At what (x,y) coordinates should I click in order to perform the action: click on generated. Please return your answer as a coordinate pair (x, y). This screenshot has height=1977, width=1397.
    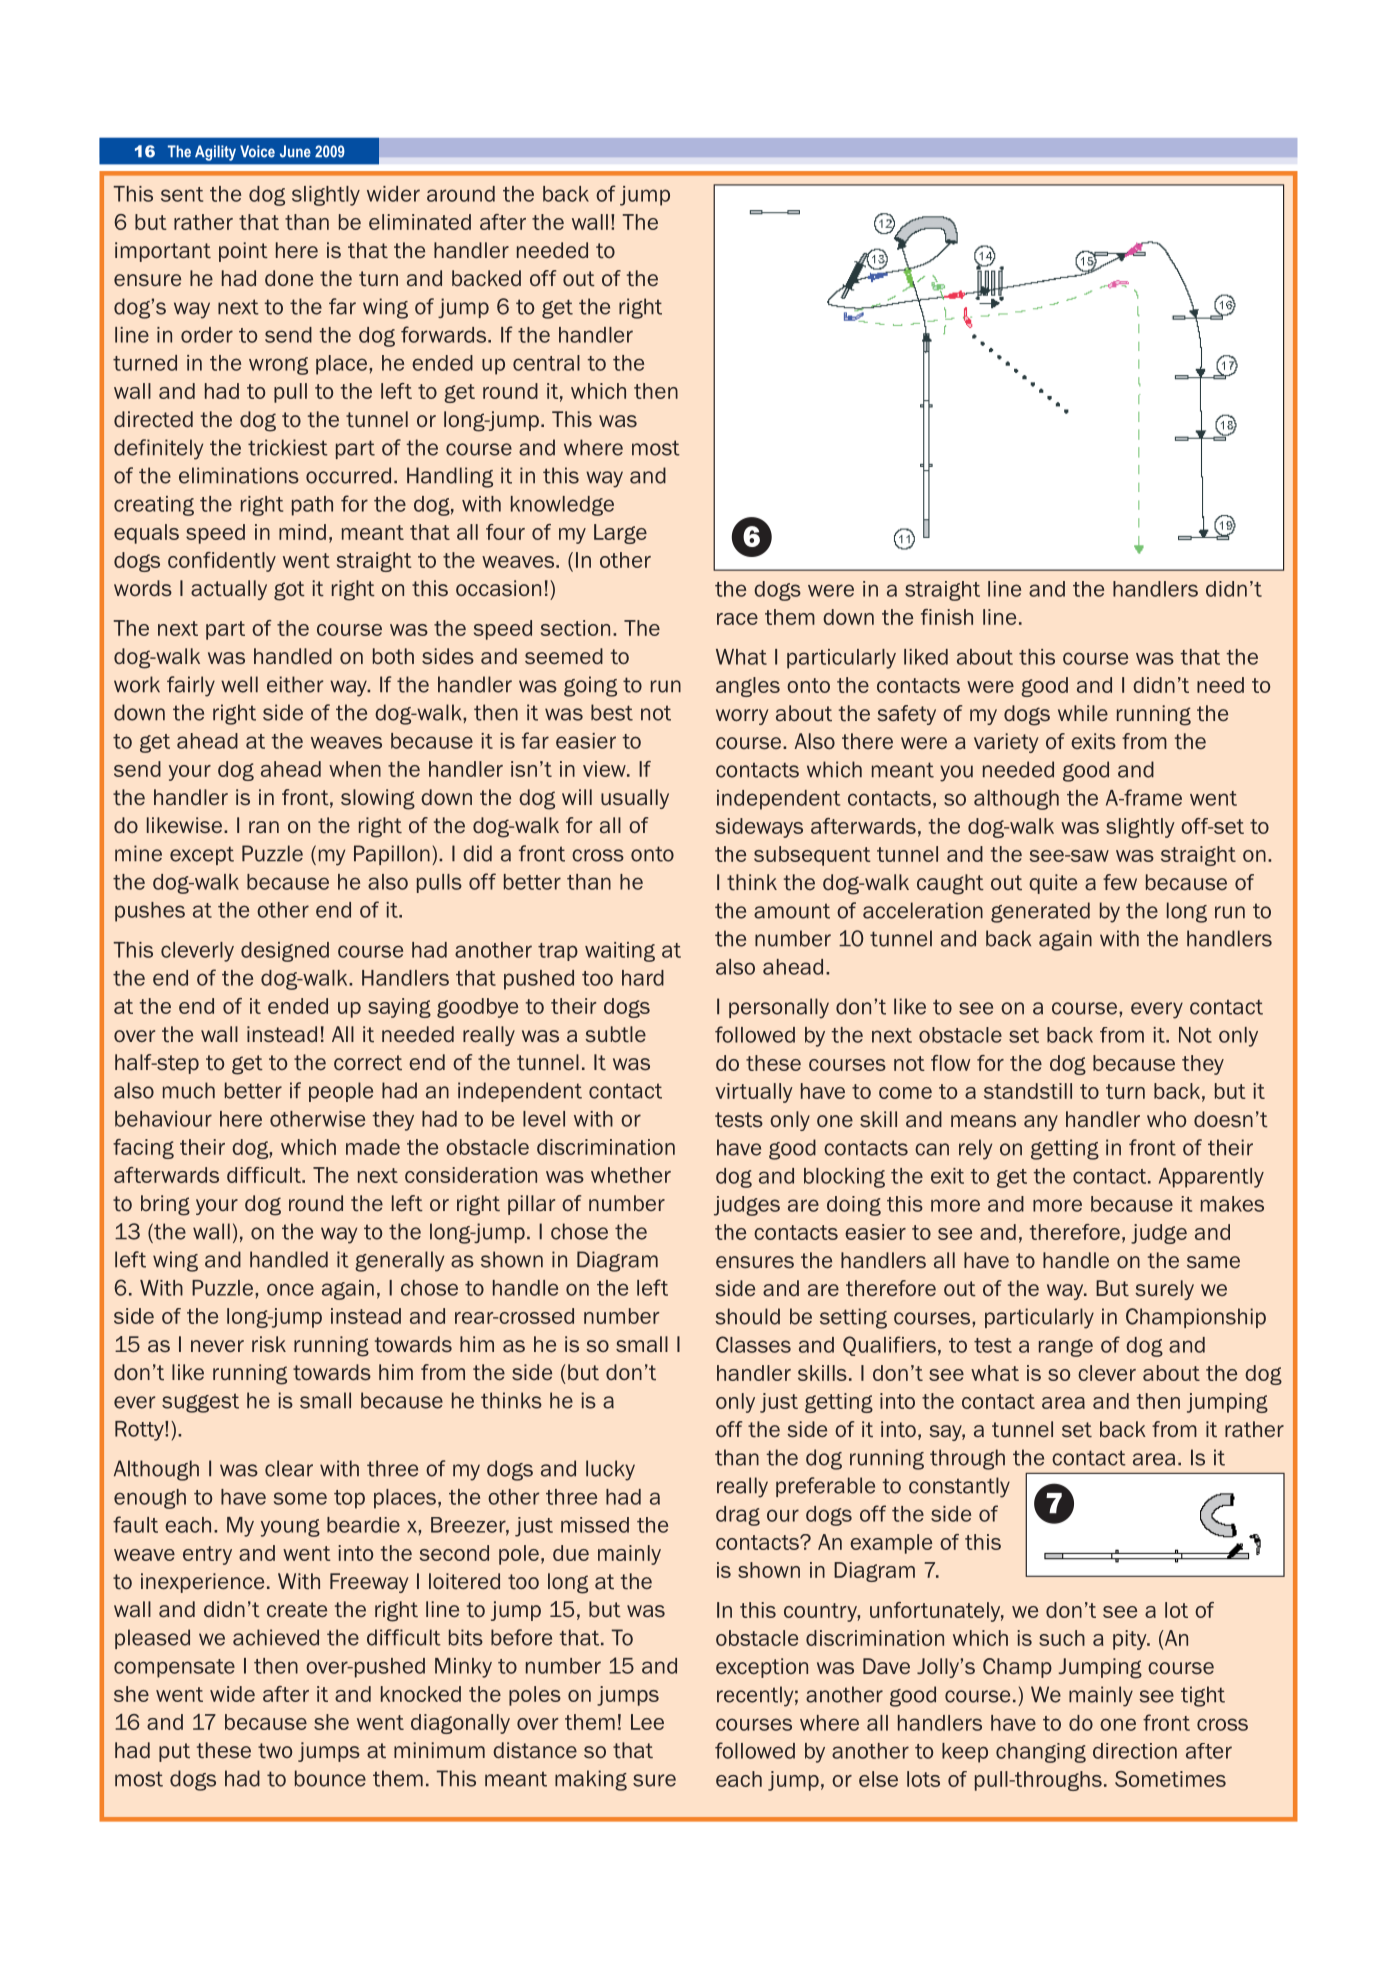
    Looking at the image, I should click on (1040, 912).
